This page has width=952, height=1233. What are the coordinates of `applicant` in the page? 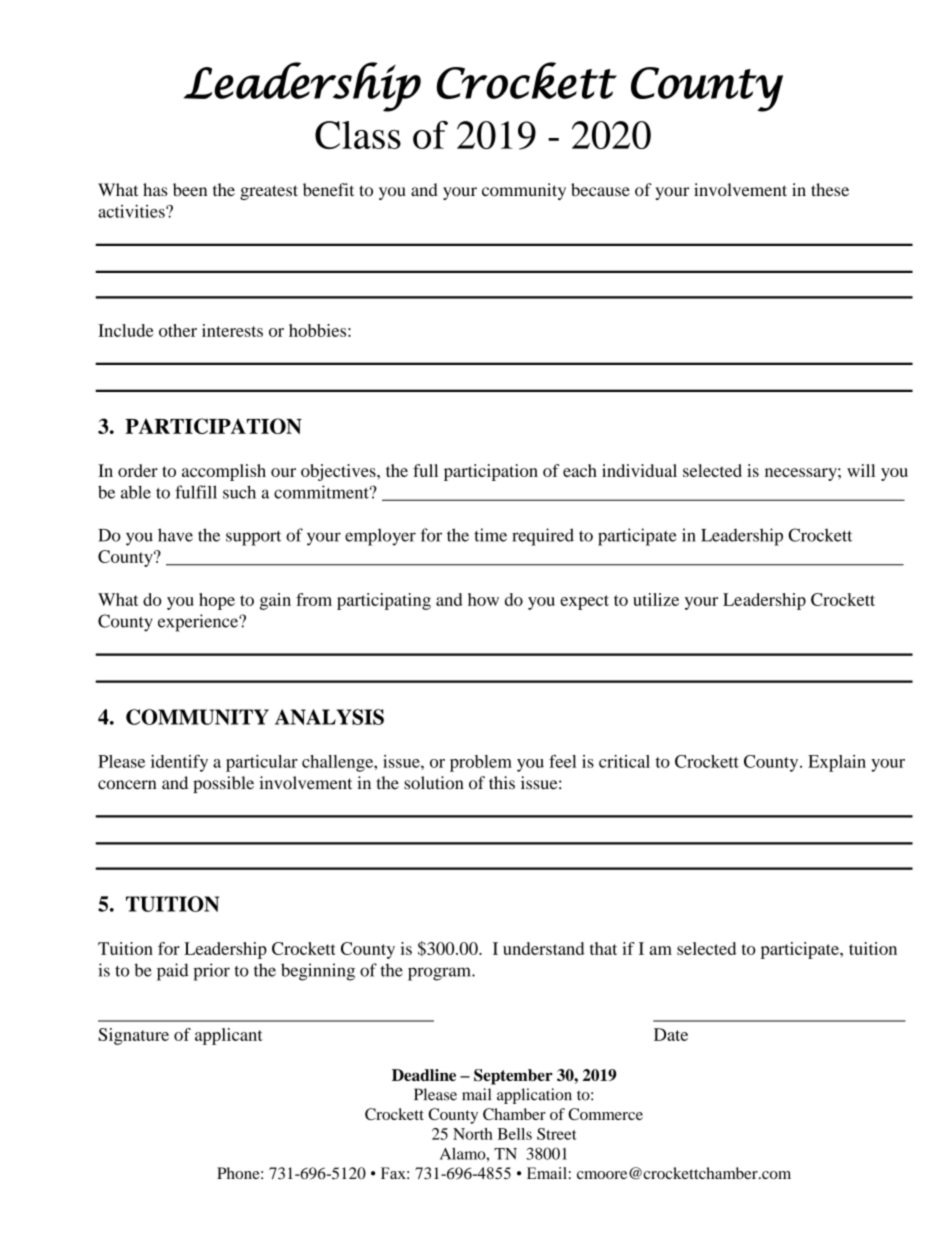 It's located at (229, 1036).
